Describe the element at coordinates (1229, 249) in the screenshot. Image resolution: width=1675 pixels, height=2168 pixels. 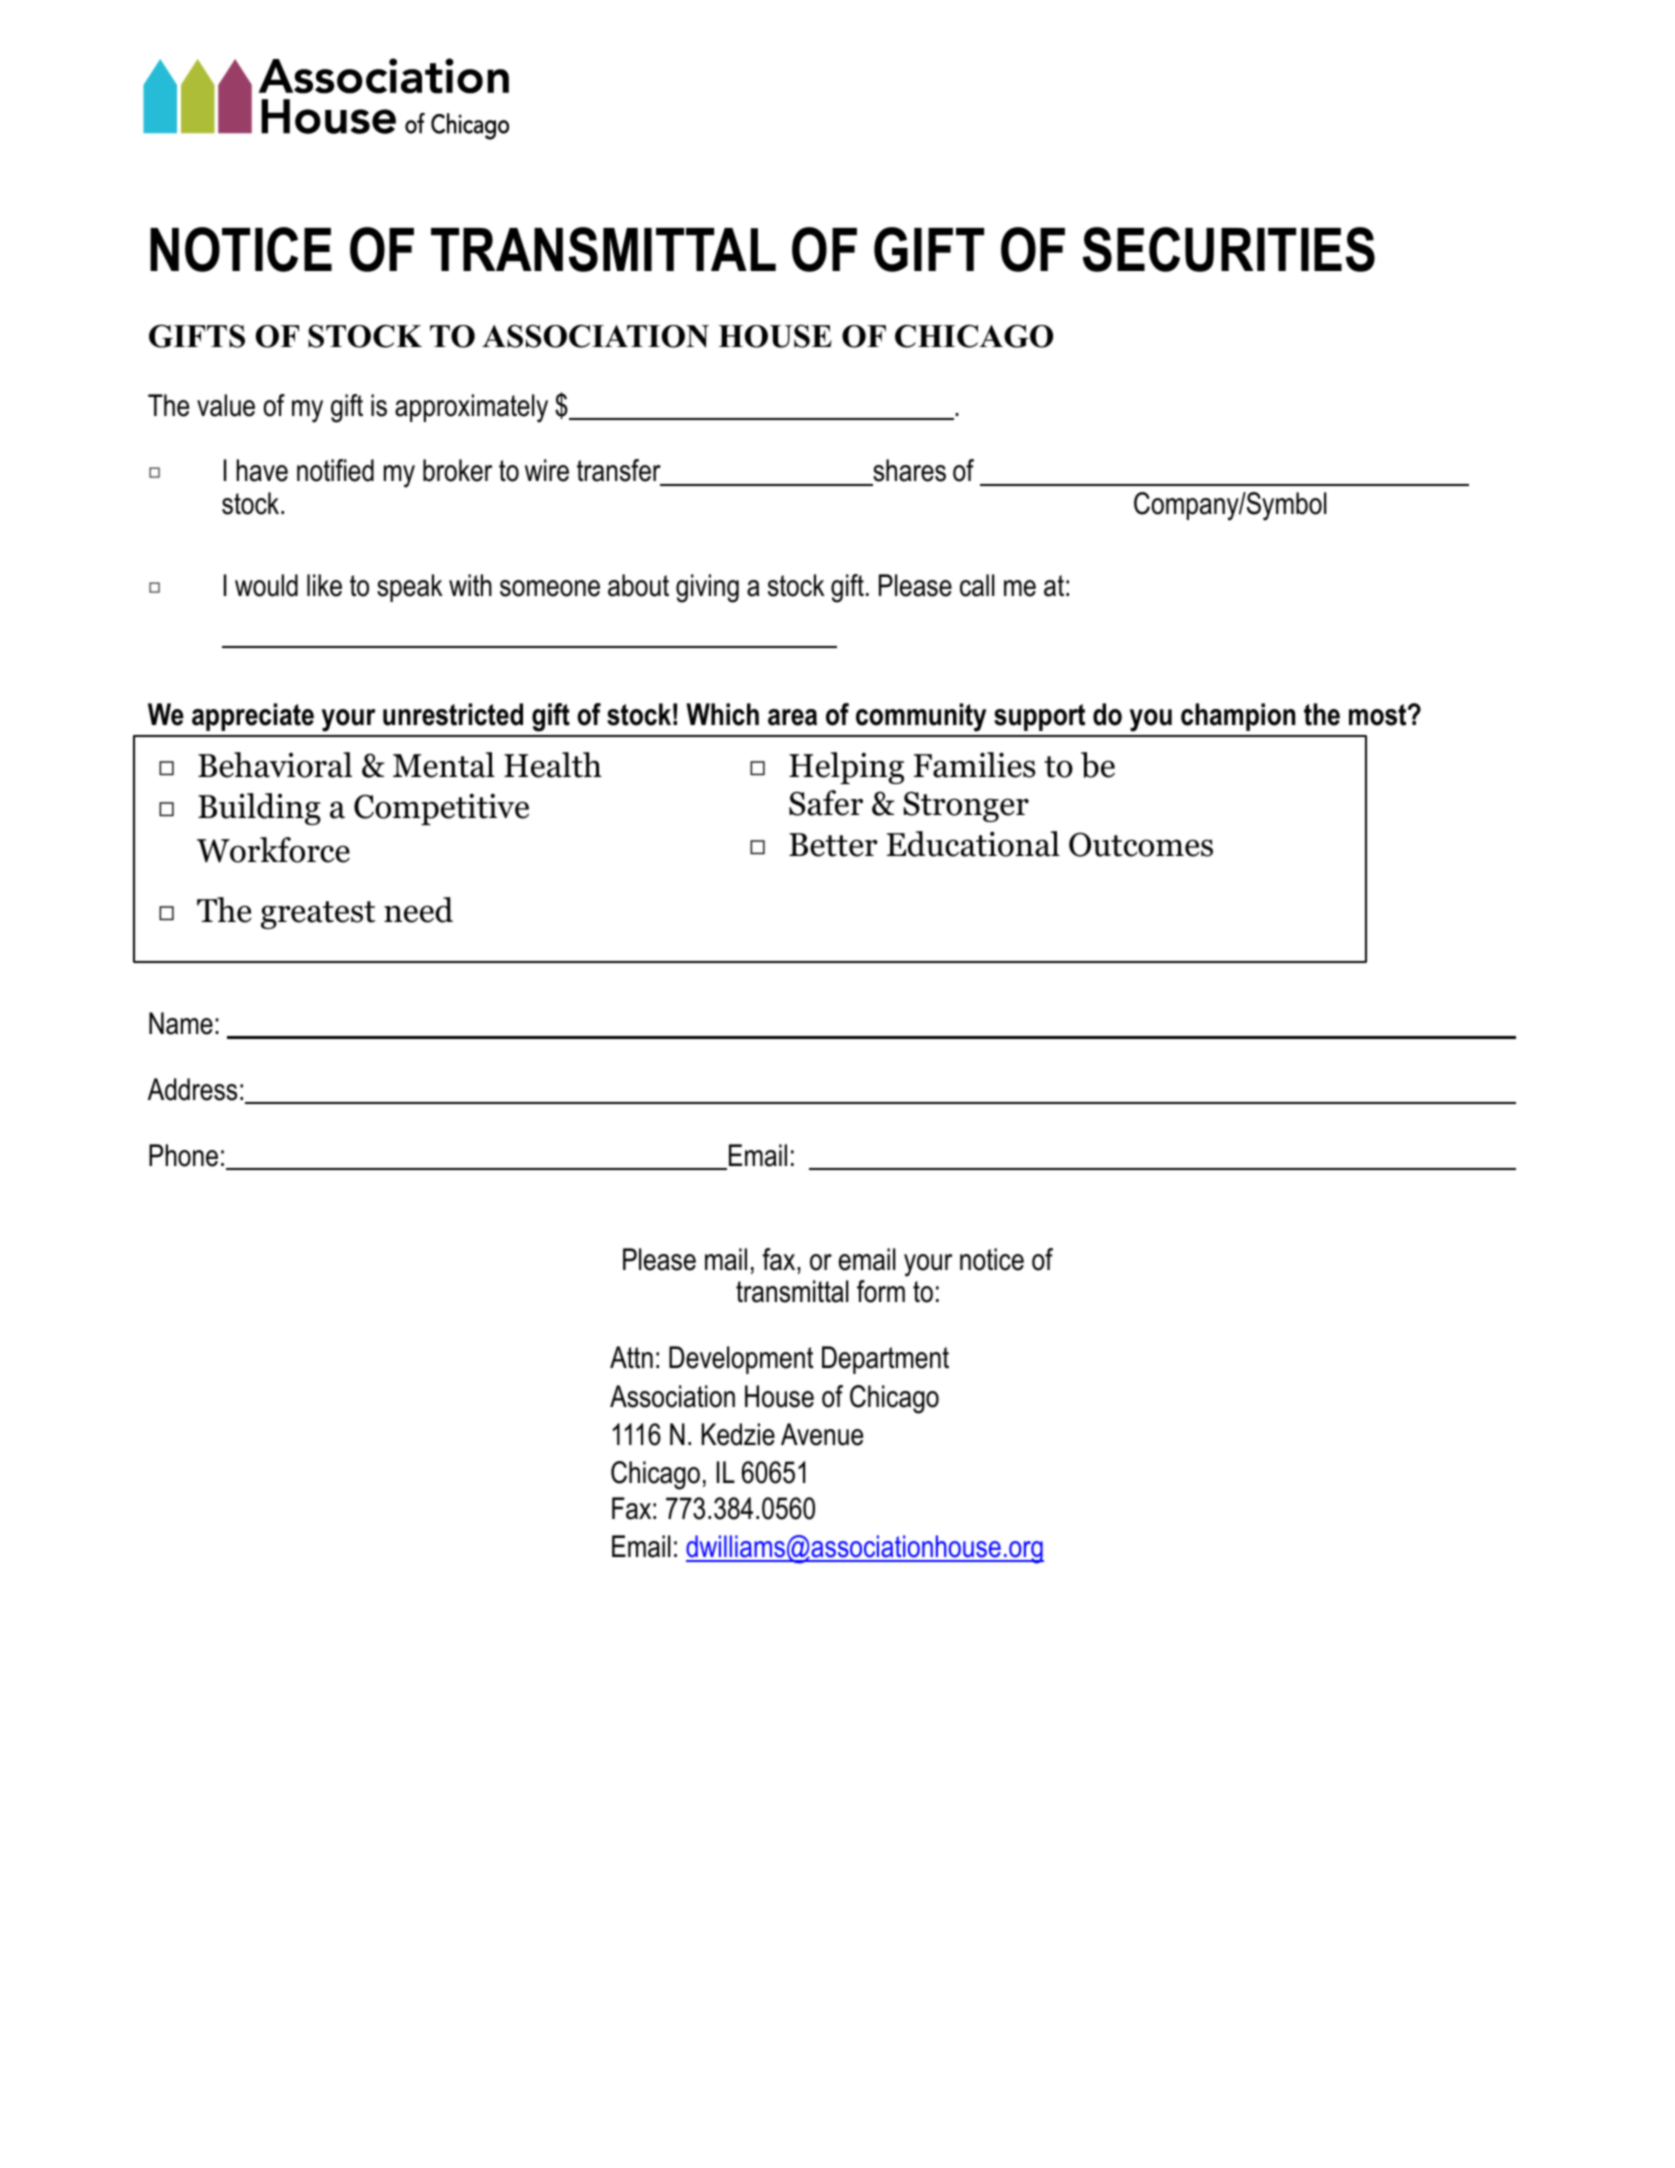
I see `SECURITIES` at that location.
